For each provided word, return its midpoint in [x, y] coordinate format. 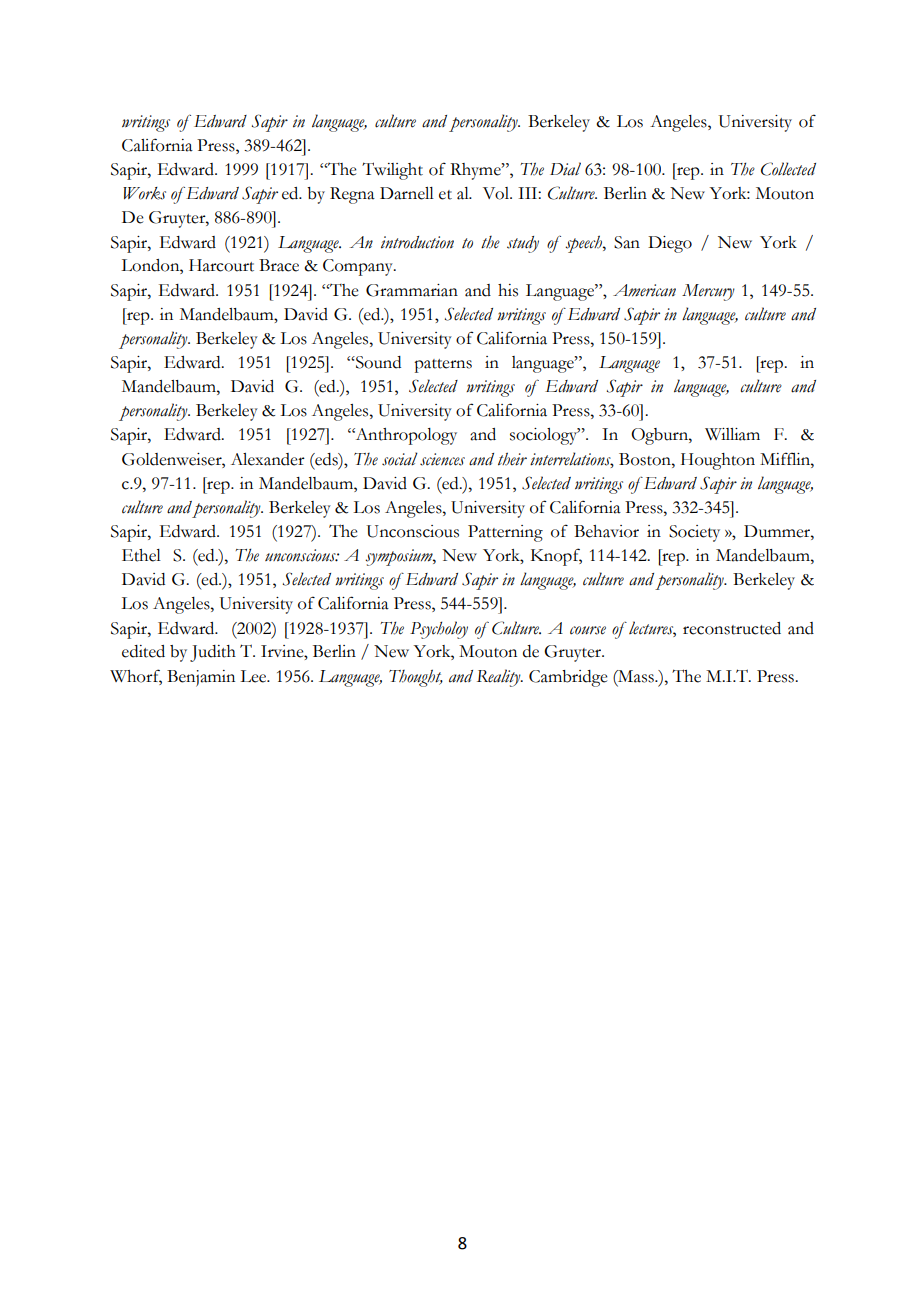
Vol [497, 193]
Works [144, 193]
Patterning [505, 533]
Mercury [708, 292]
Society [694, 533]
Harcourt [221, 265]
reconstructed [732, 628]
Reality [500, 678]
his [508, 290]
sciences [442, 459]
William [732, 434]
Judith [213, 653]
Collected [788, 169]
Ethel [141, 555]
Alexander [268, 459]
